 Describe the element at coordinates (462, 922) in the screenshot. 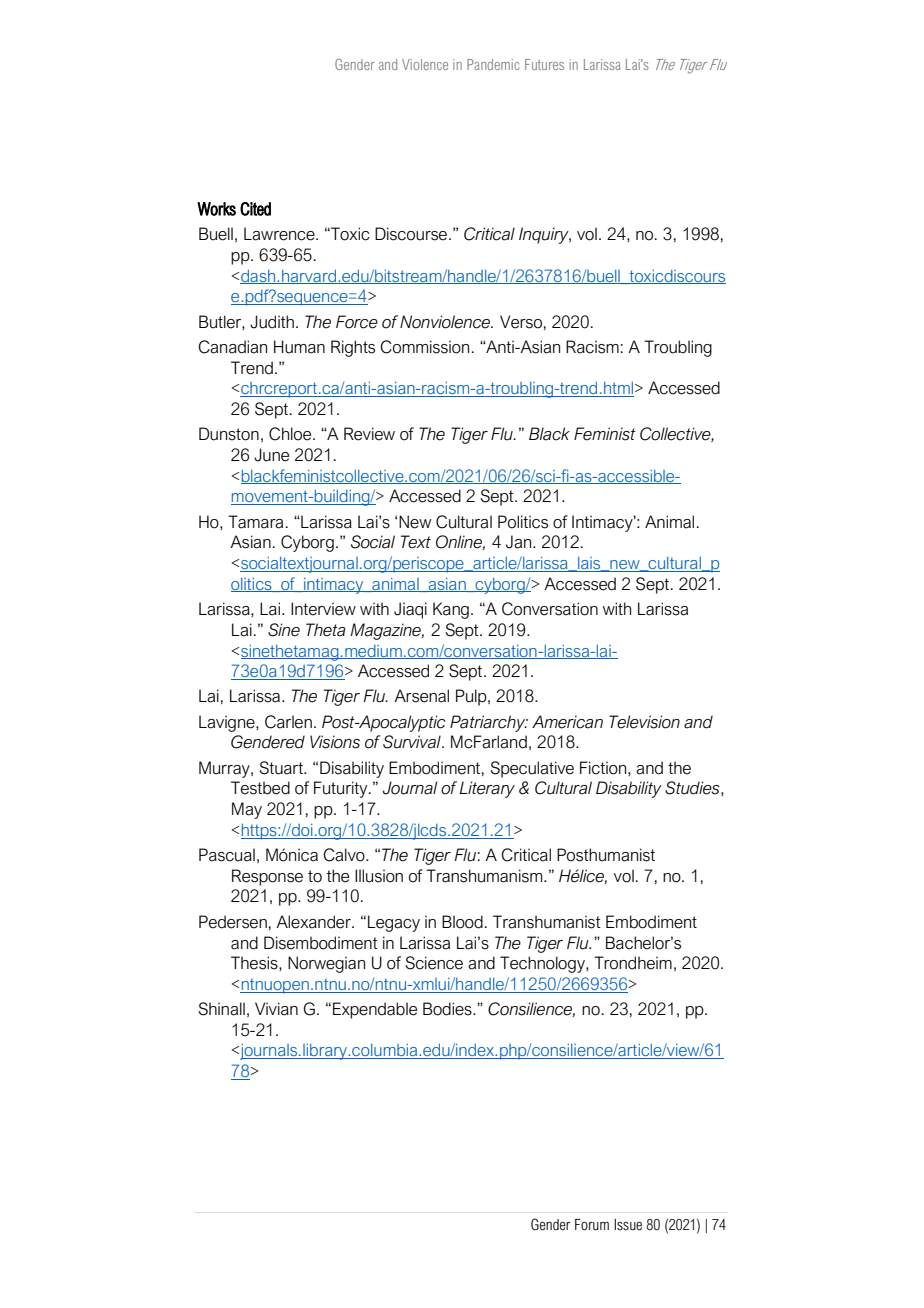

I see `Blood` at that location.
